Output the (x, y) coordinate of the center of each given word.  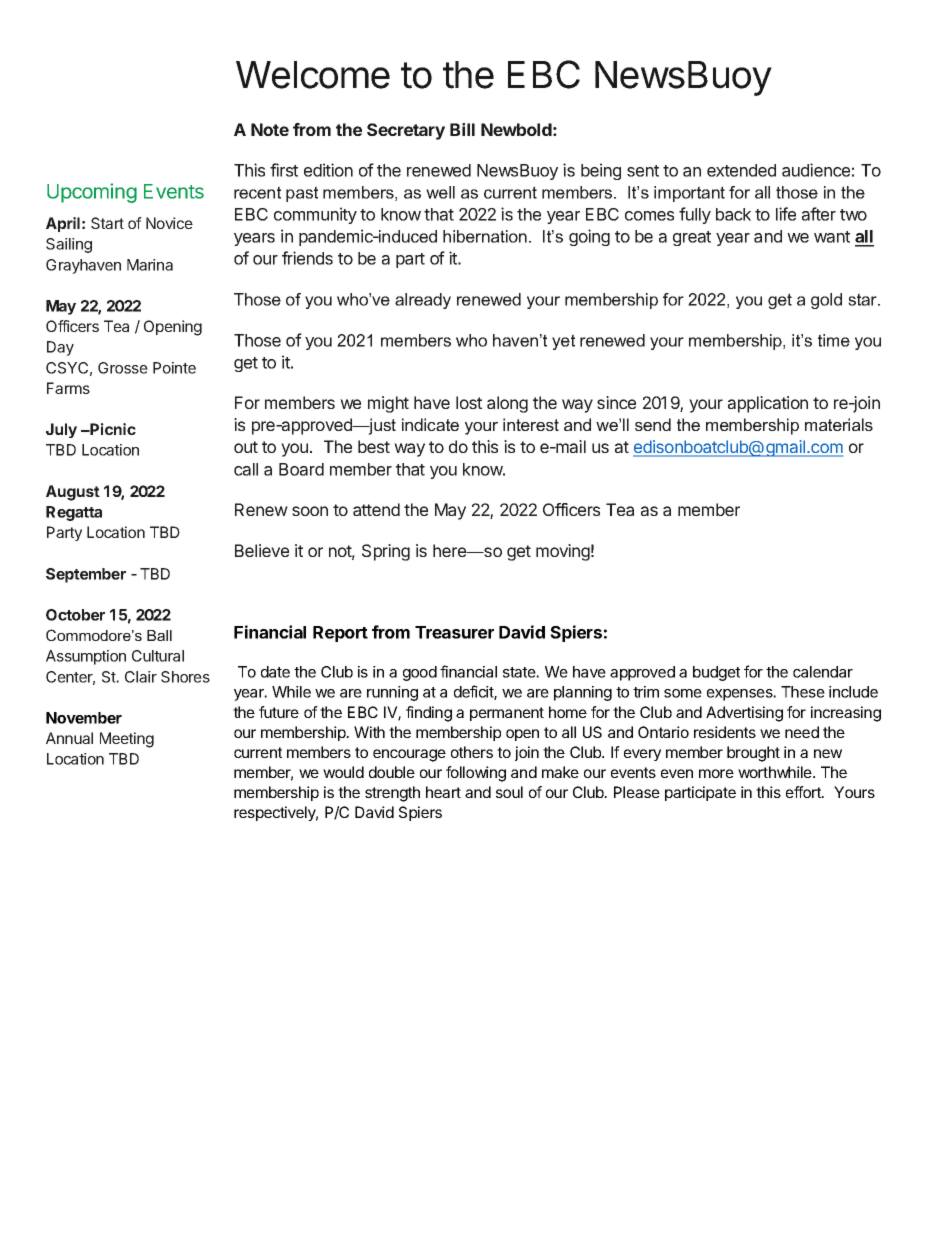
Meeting (127, 740)
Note (270, 129)
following (476, 774)
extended (741, 170)
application (768, 404)
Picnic (112, 429)
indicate (430, 424)
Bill (462, 129)
